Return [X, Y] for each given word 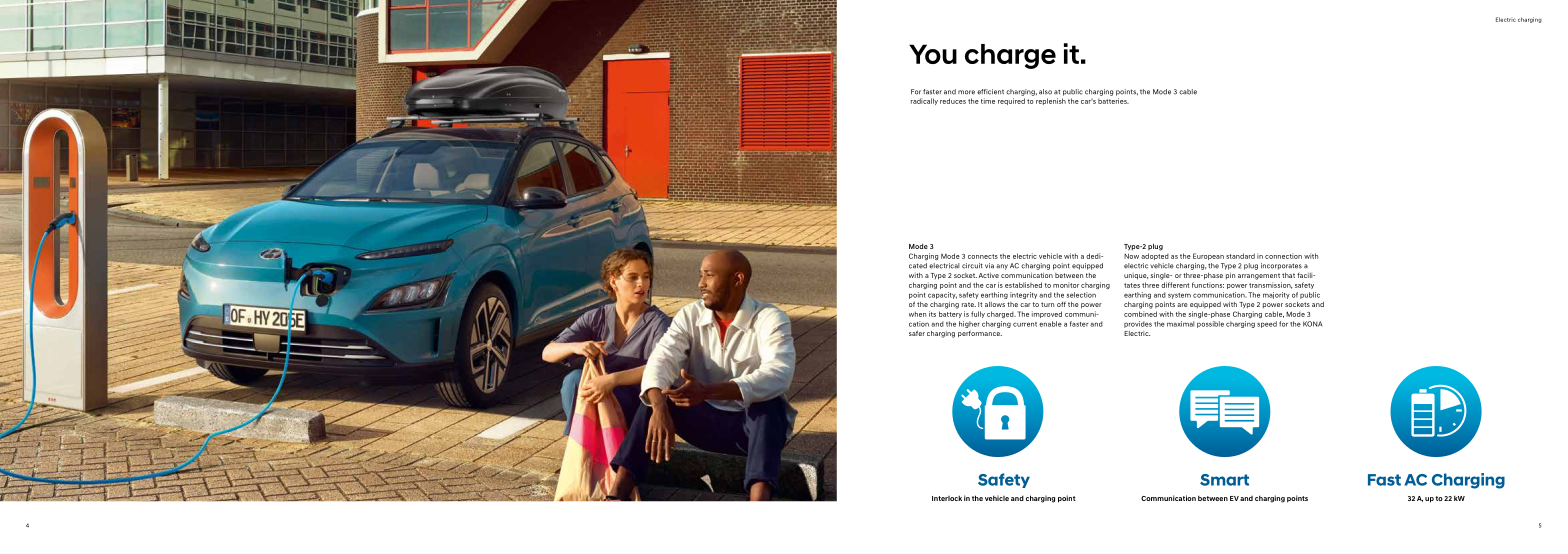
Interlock [947, 498]
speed [1267, 324]
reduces [953, 101]
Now [1131, 256]
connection [1283, 256]
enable [1050, 324]
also [1045, 92]
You [933, 54]
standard [1240, 256]
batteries [1113, 101]
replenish [1051, 101]
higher [969, 324]
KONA [1313, 324]
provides [1138, 324]
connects [983, 256]
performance [980, 334]
